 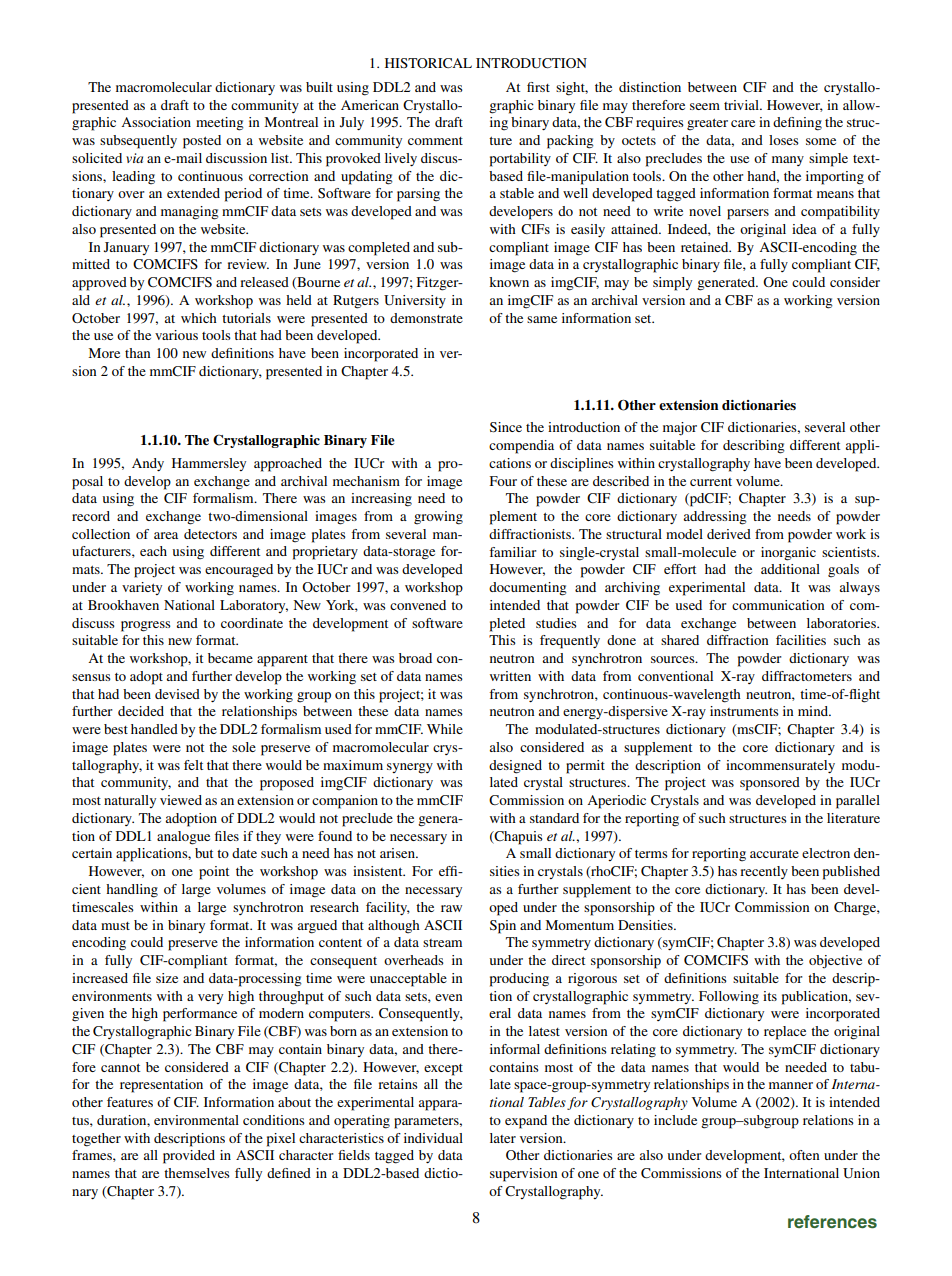 I want to click on trivial, so click(x=742, y=105).
